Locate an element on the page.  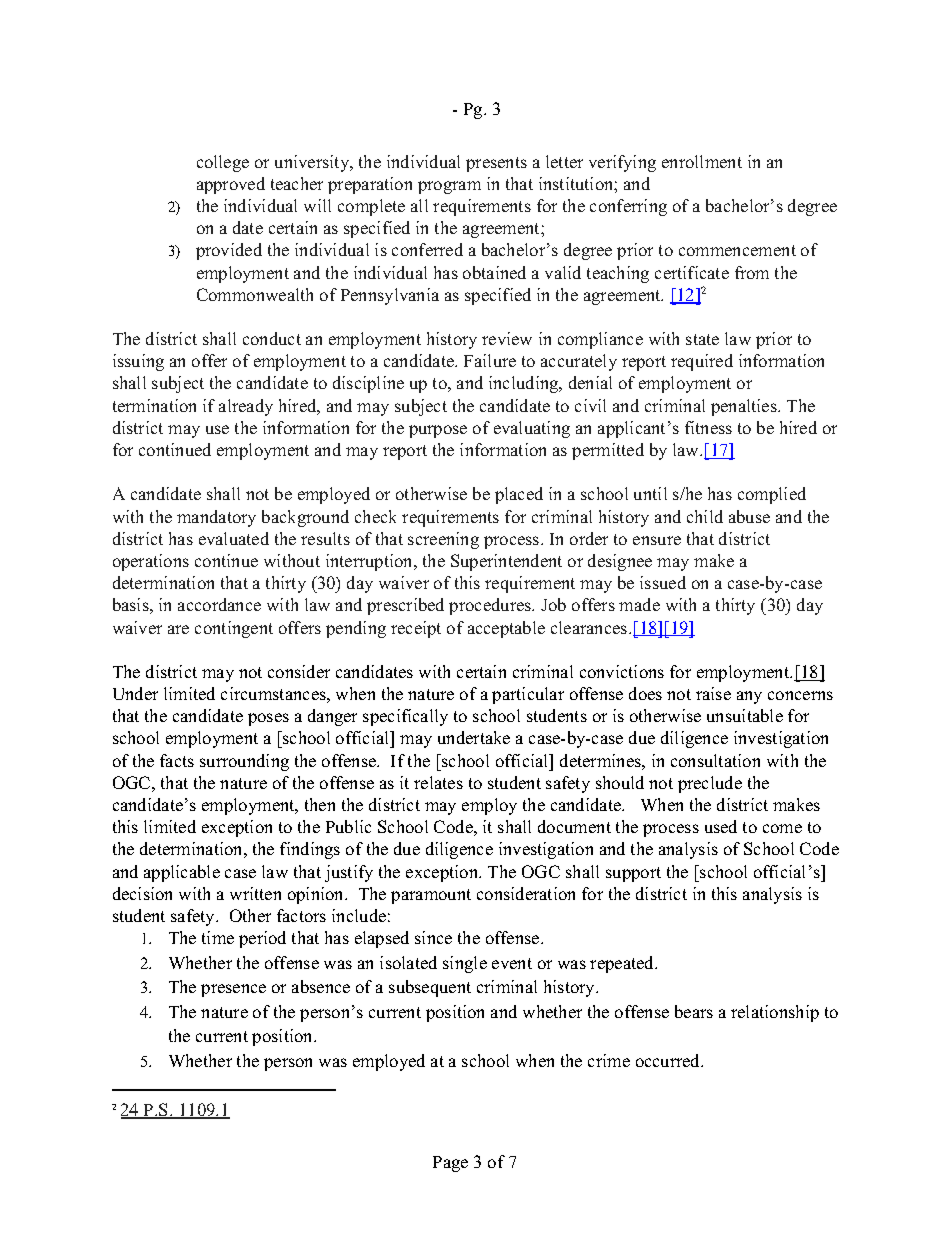
contingent is located at coordinates (234, 629).
